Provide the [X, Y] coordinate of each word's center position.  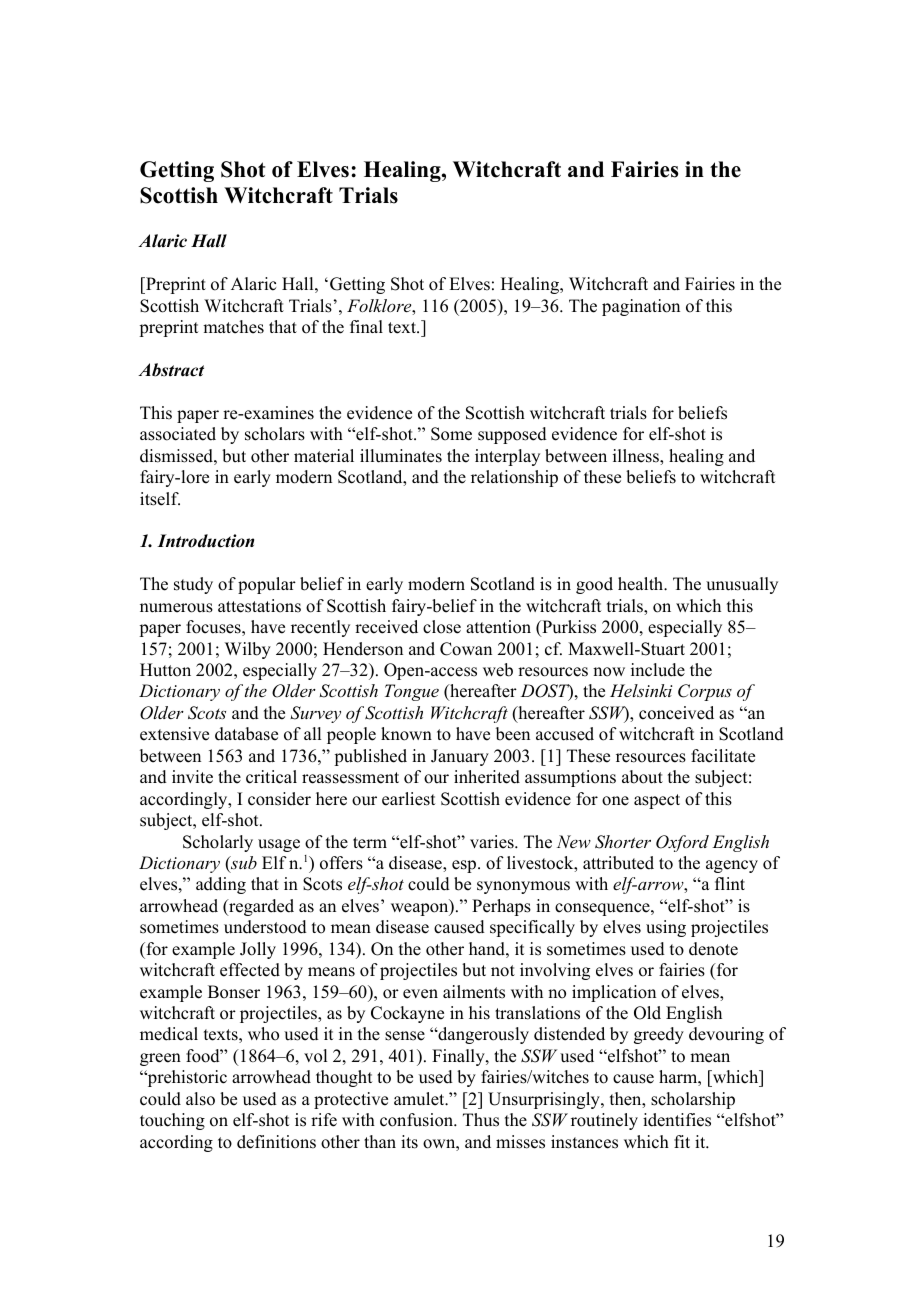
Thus [481, 1120]
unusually [742, 585]
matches [233, 327]
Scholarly [218, 843]
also [200, 1099]
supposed [512, 435]
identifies [677, 1120]
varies [493, 842]
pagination [641, 307]
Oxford [682, 843]
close [442, 627]
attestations [259, 606]
